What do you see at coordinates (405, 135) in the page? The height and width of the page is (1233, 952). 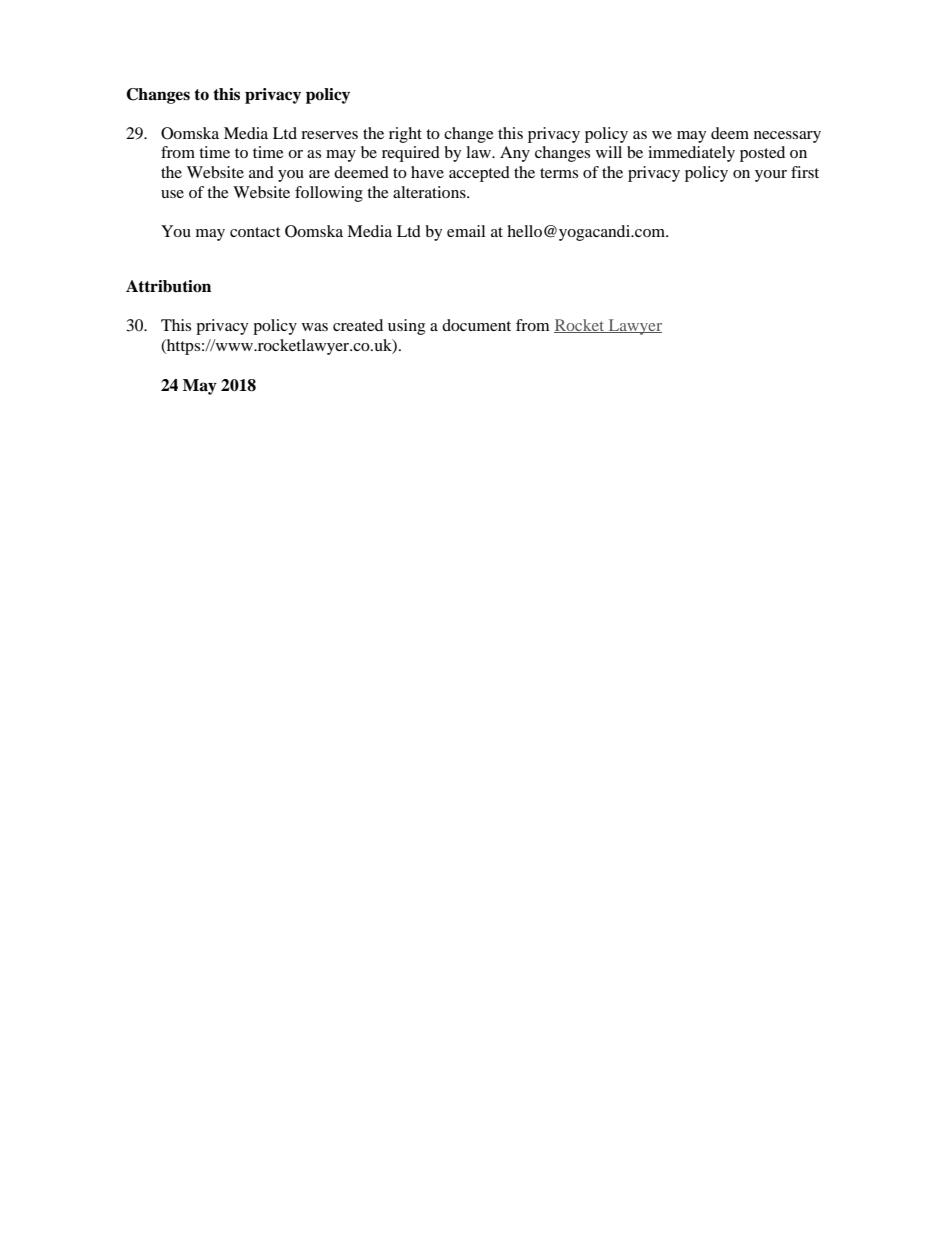 I see `right` at bounding box center [405, 135].
